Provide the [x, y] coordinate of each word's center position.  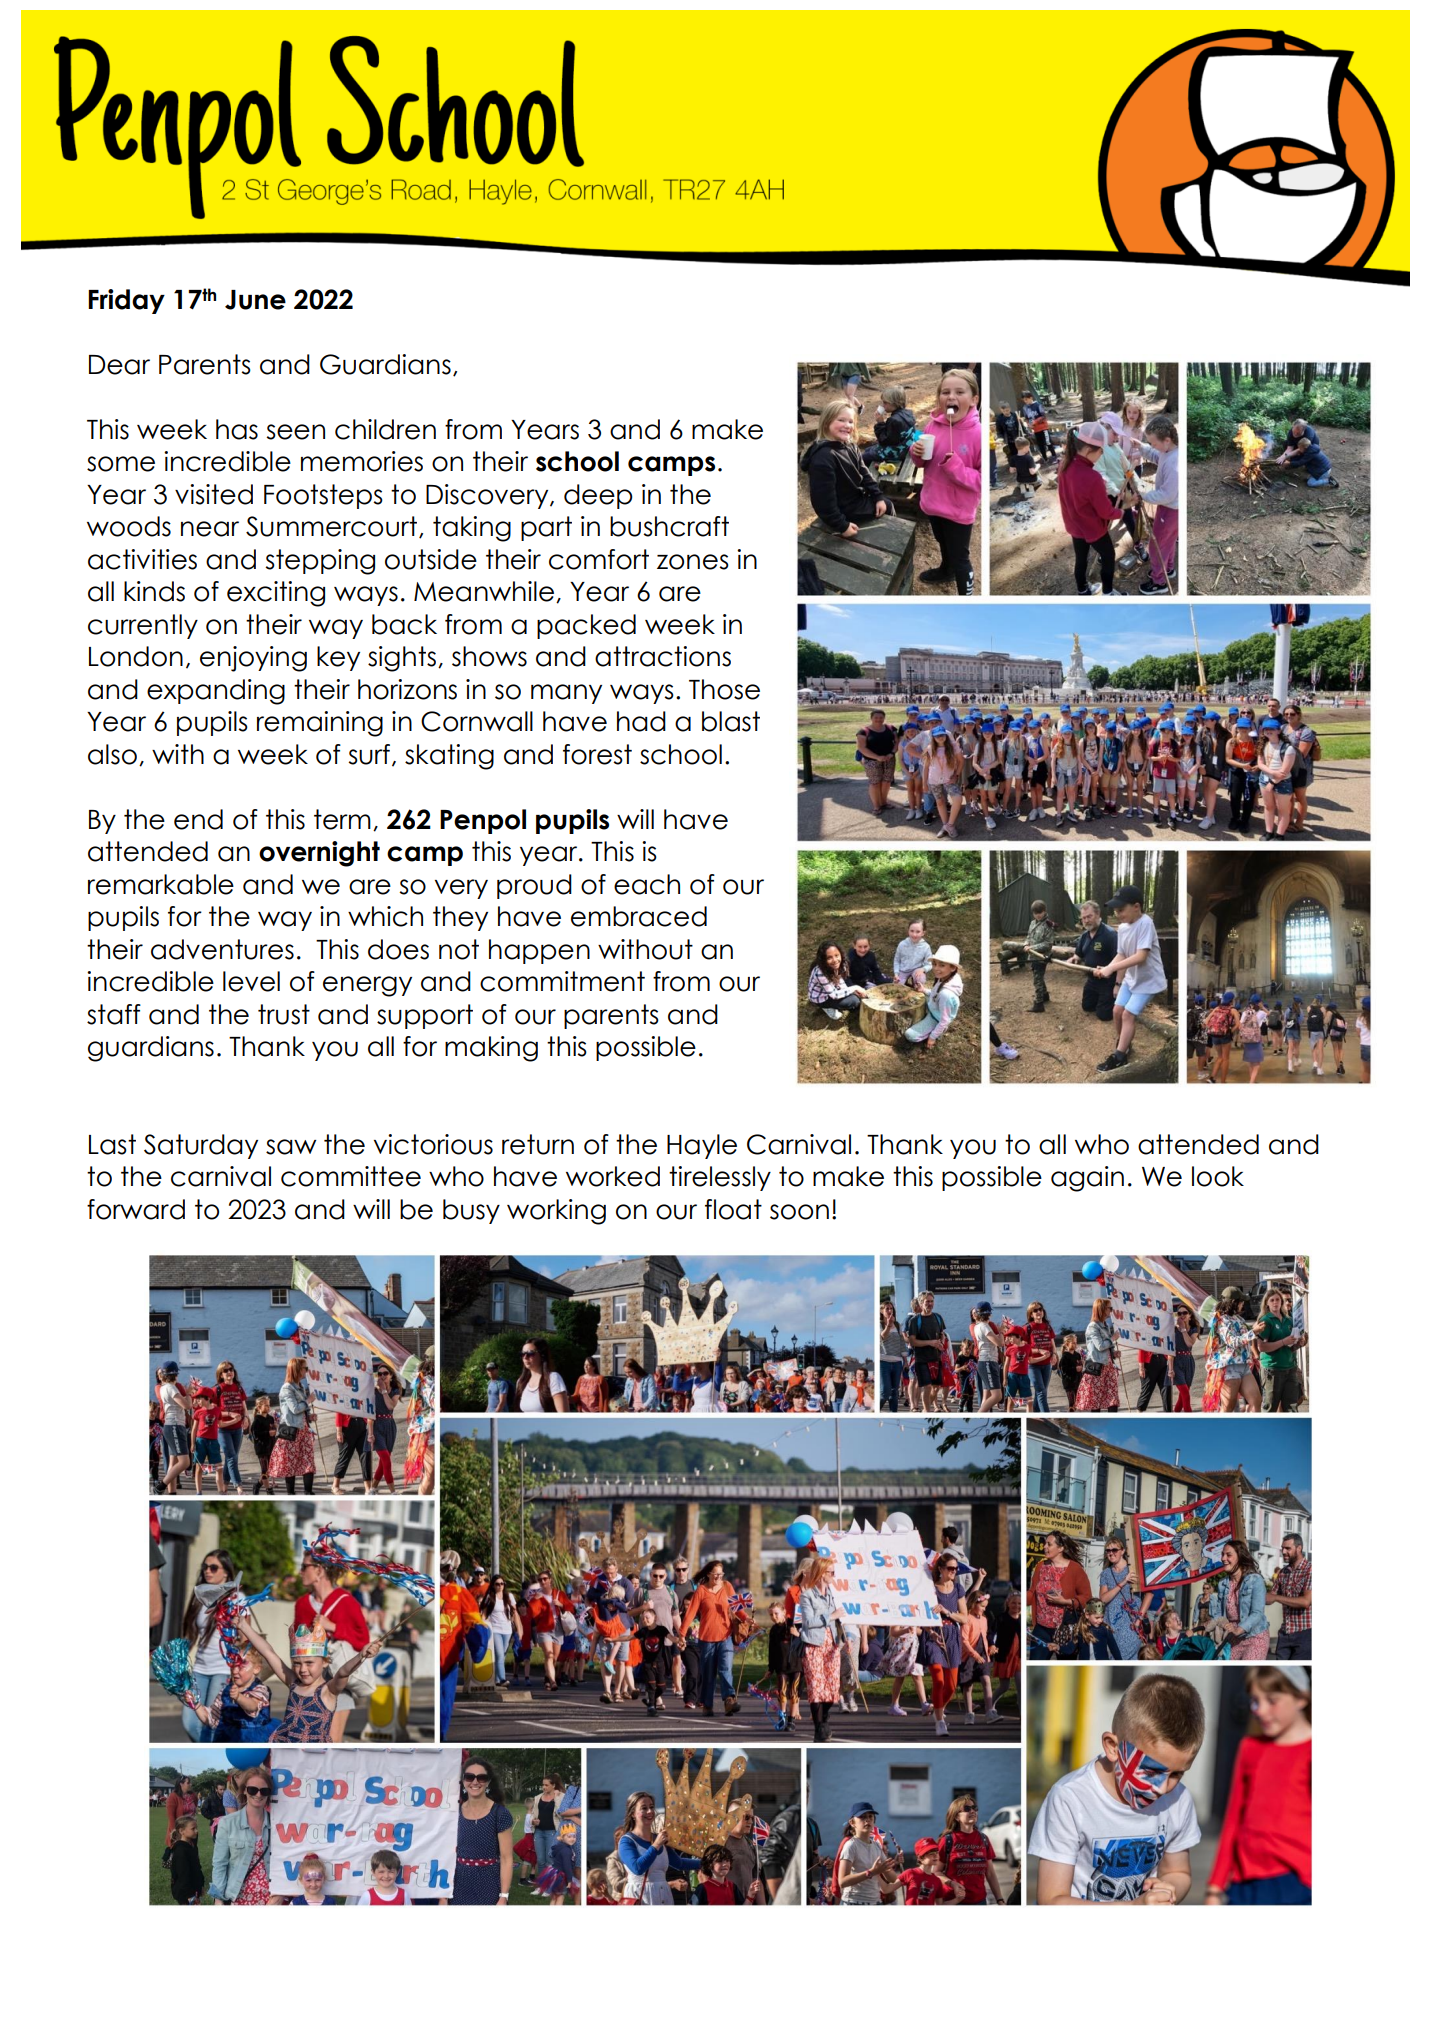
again [1087, 1179]
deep [598, 496]
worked [613, 1176]
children [385, 429]
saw [291, 1147]
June [255, 300]
